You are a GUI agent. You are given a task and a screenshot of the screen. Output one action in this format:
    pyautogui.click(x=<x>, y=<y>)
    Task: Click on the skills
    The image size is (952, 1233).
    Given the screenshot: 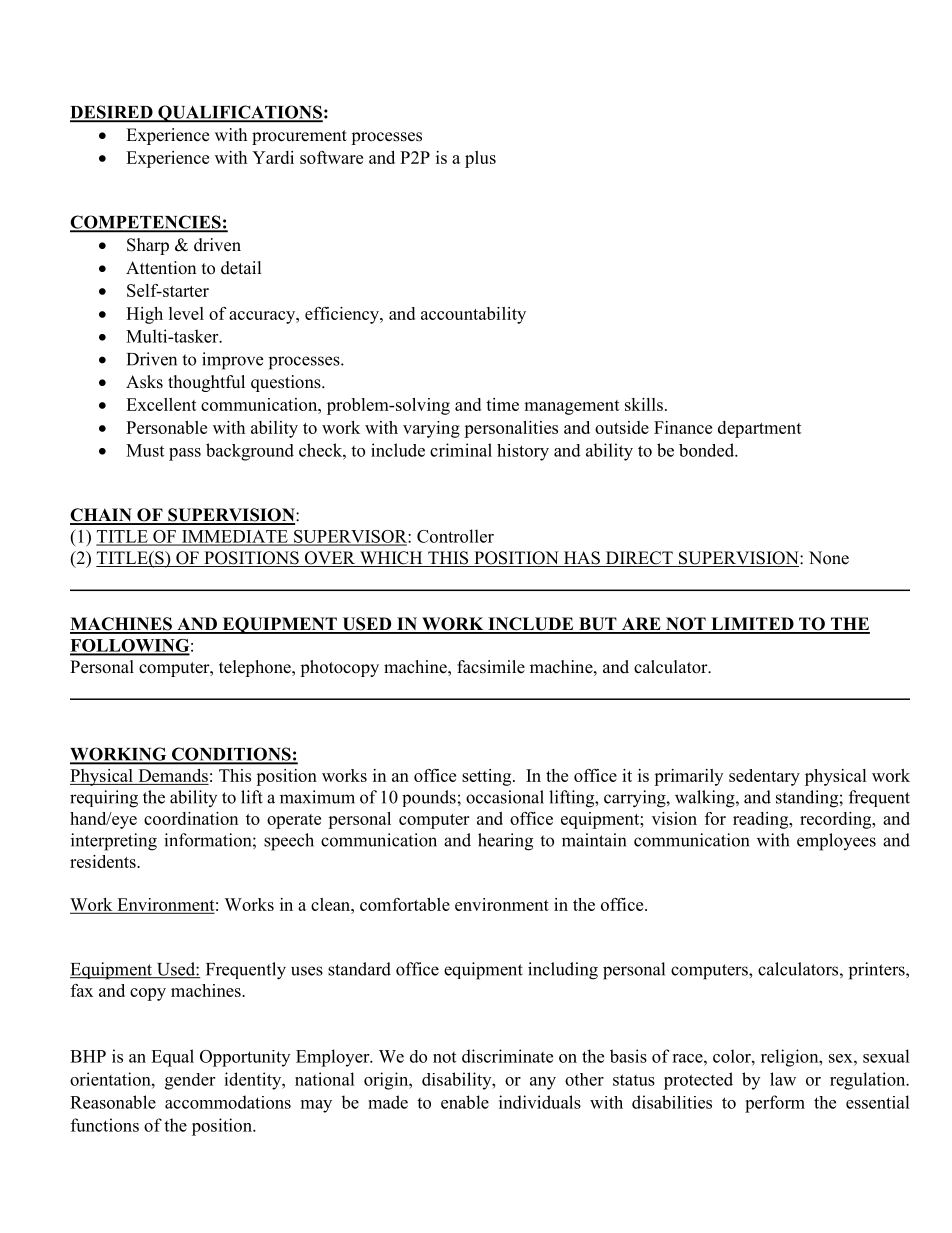 What is the action you would take?
    pyautogui.click(x=644, y=404)
